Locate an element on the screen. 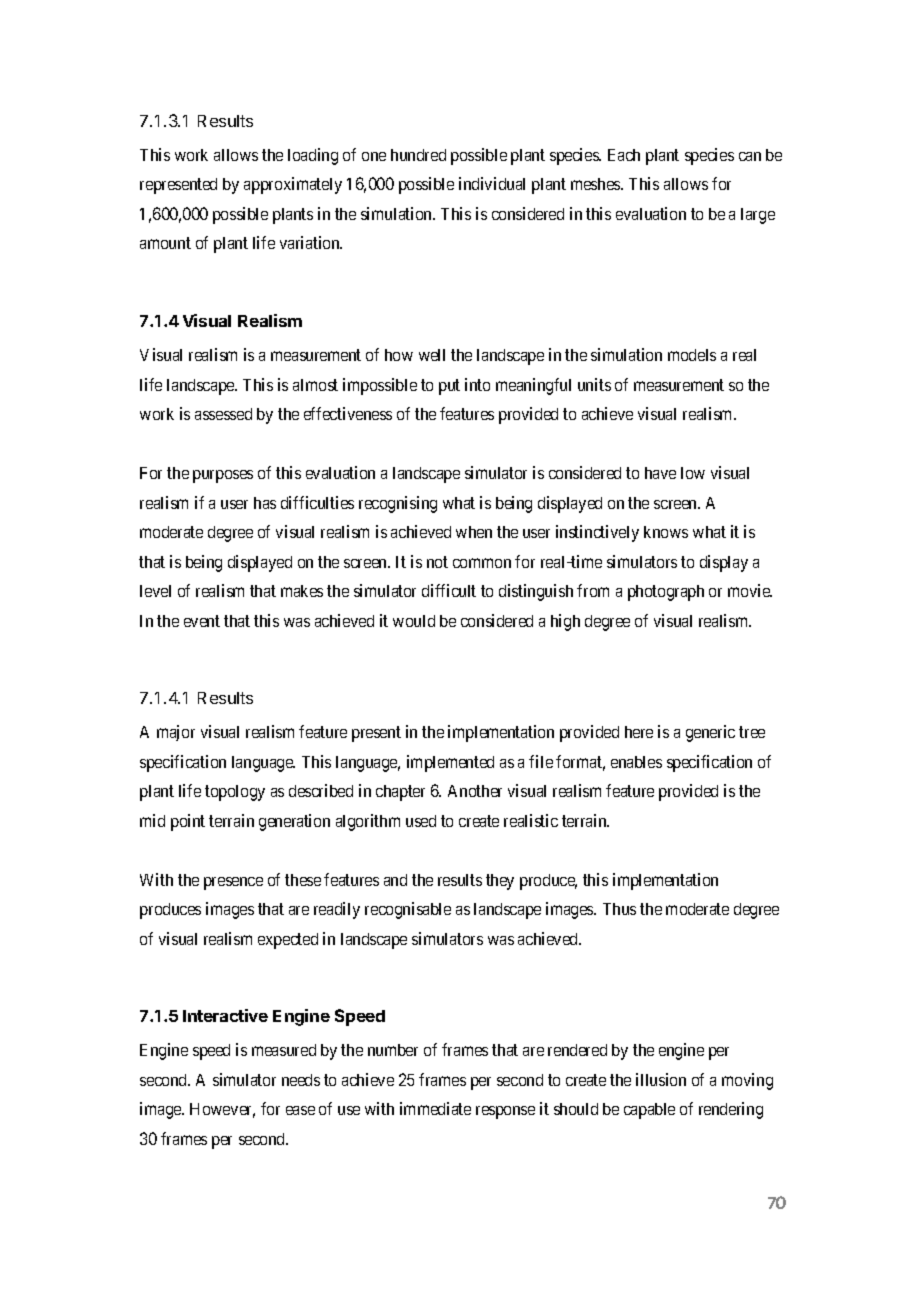  approximately is located at coordinates (293, 185).
